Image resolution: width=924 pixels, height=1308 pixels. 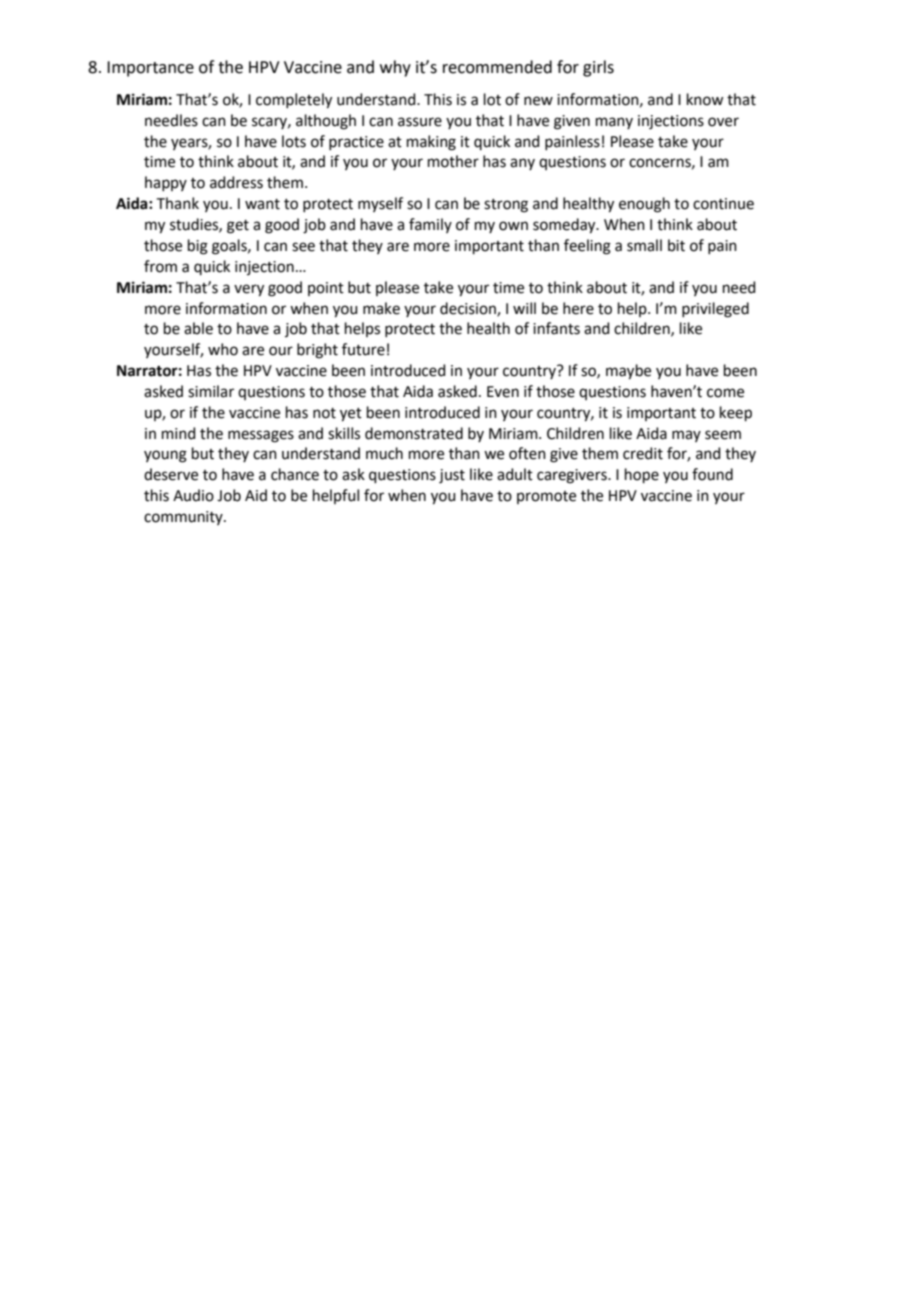 What do you see at coordinates (211, 391) in the screenshot?
I see `similar` at bounding box center [211, 391].
